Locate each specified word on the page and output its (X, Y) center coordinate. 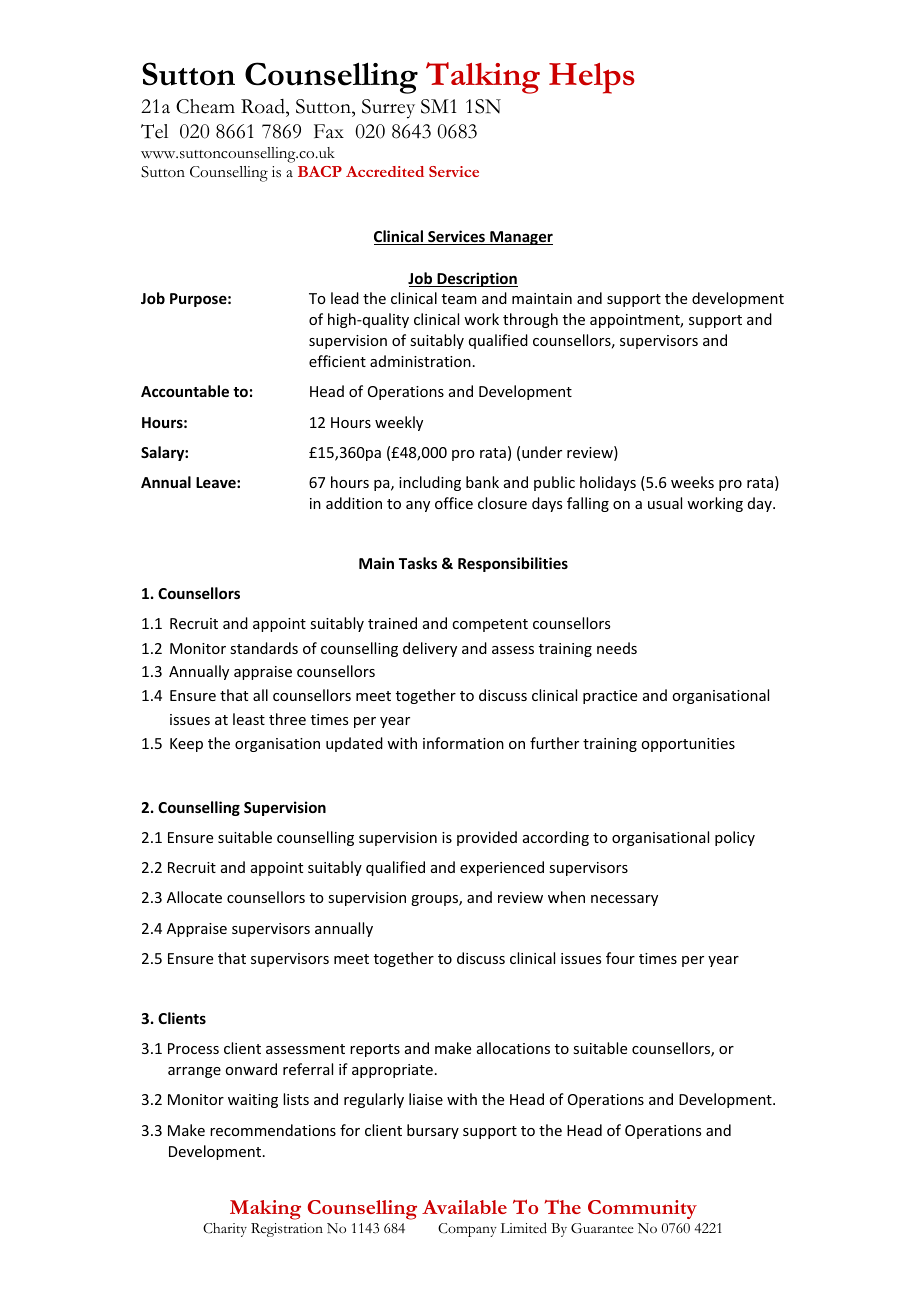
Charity (225, 1230)
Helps (592, 78)
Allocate (194, 897)
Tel (154, 131)
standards (264, 648)
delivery (430, 649)
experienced (502, 868)
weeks (692, 482)
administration (420, 361)
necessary (624, 900)
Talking (483, 78)
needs (617, 648)
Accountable (185, 391)
